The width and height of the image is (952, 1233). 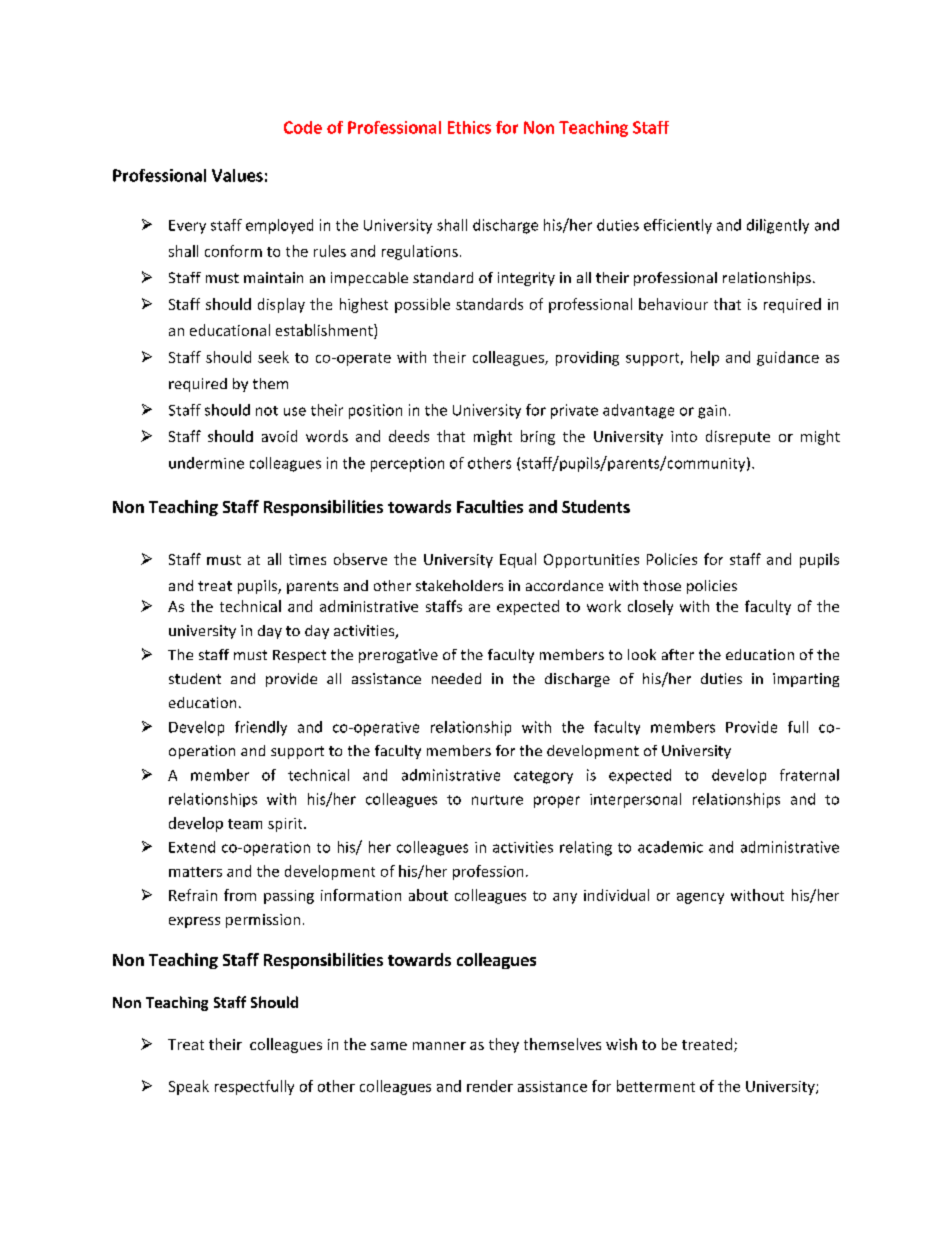 What do you see at coordinates (778, 226) in the image?
I see `diligently` at bounding box center [778, 226].
